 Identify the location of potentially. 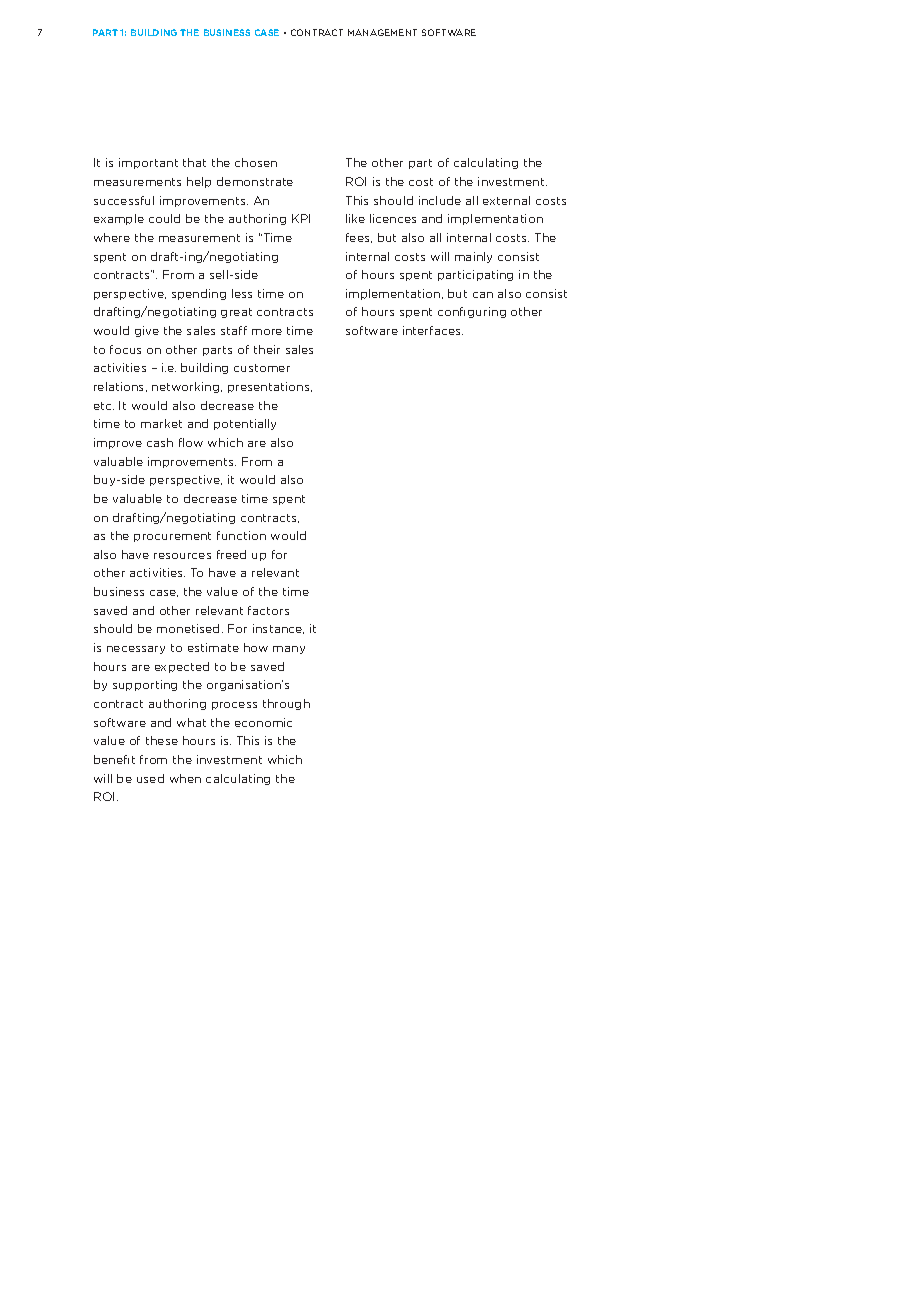
(245, 424).
